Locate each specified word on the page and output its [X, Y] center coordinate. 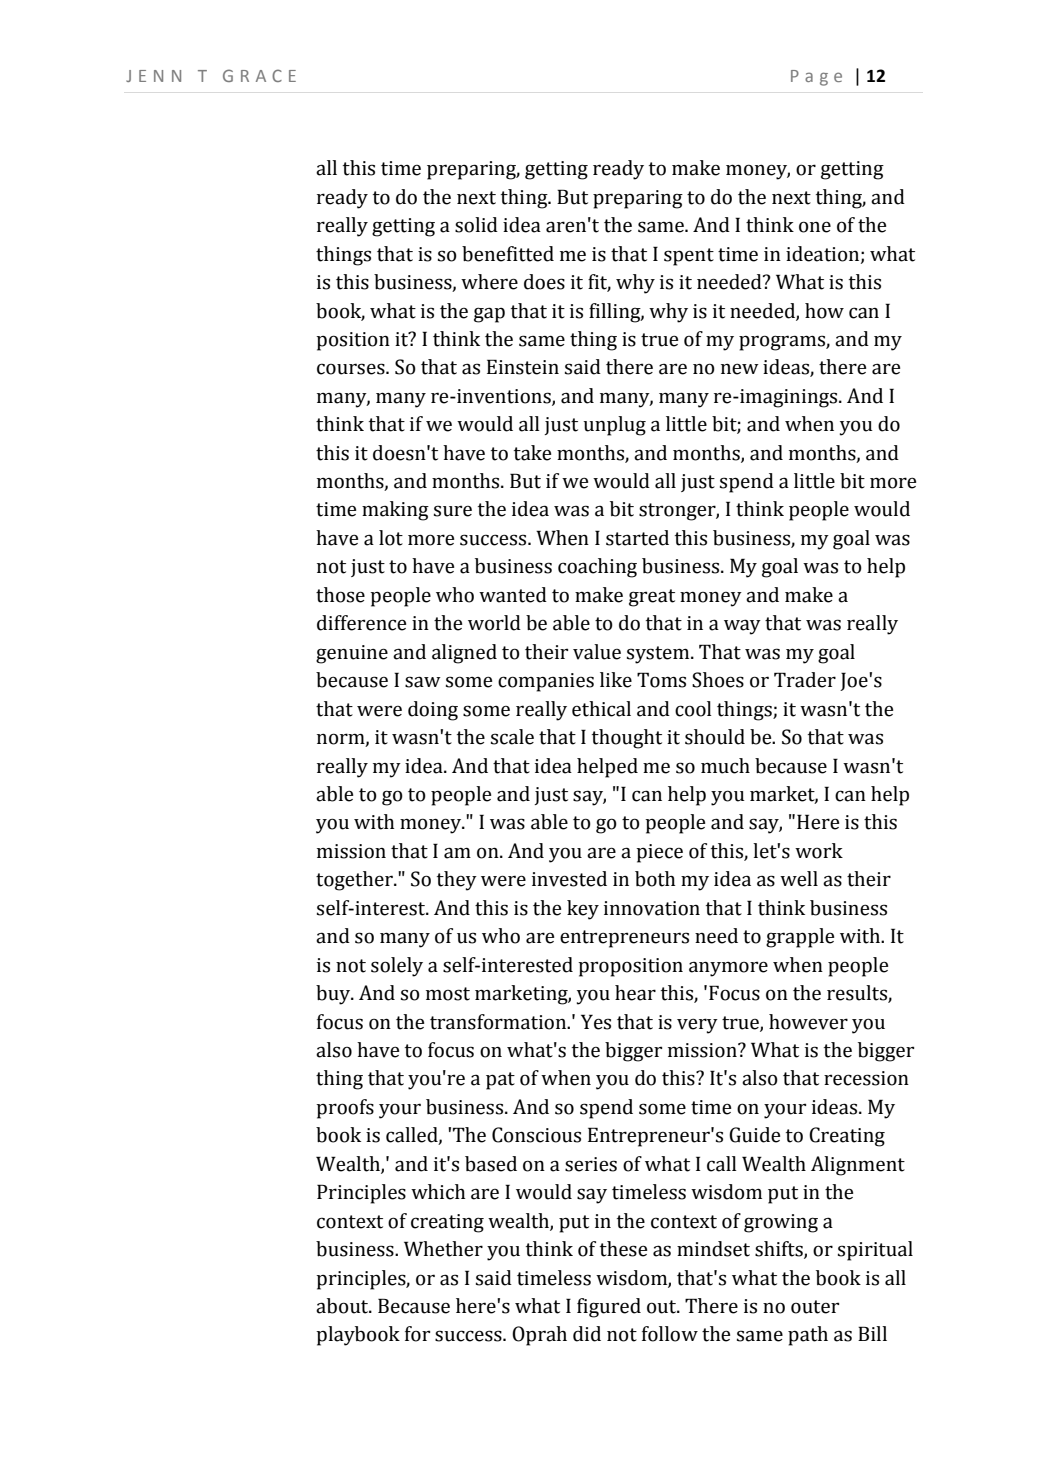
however [808, 1022]
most [448, 994]
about [343, 1306]
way [742, 627]
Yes [596, 1022]
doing [433, 711]
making [395, 511]
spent [689, 257]
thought [627, 739]
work [819, 851]
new [740, 369]
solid [476, 225]
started [637, 538]
